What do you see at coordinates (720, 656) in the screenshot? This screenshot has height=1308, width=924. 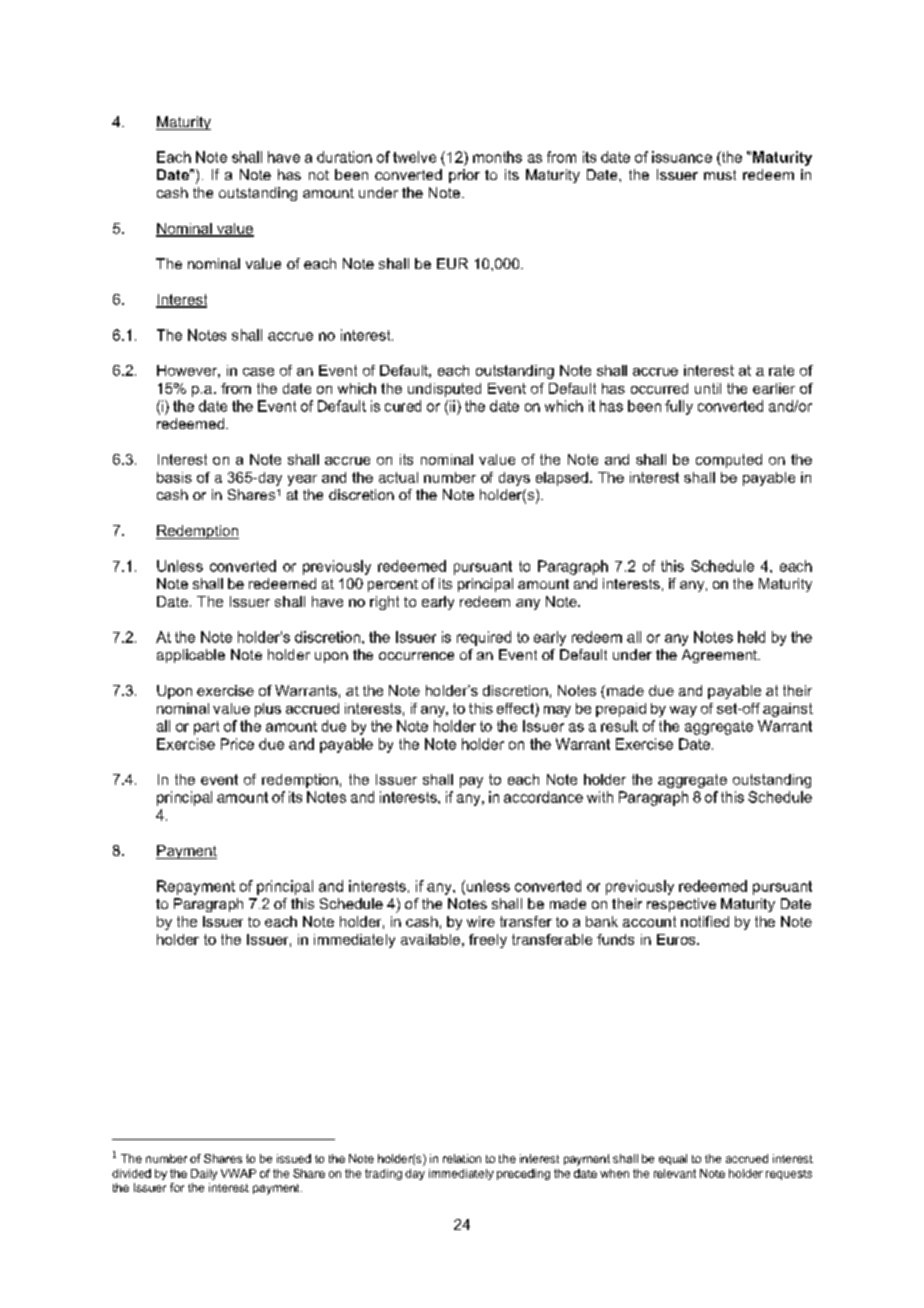 I see `Agreement` at bounding box center [720, 656].
